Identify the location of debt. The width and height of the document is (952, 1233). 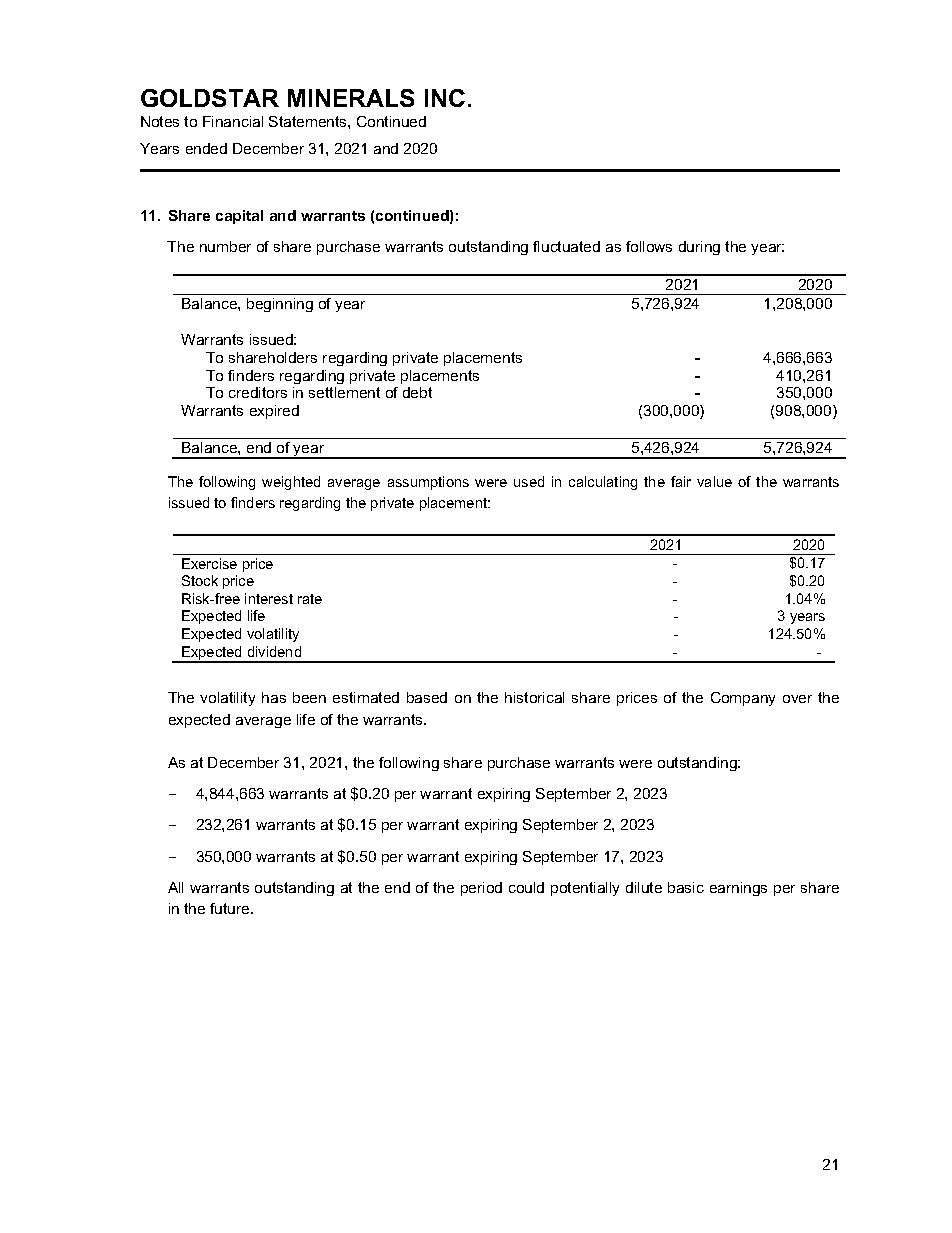
(417, 392).
